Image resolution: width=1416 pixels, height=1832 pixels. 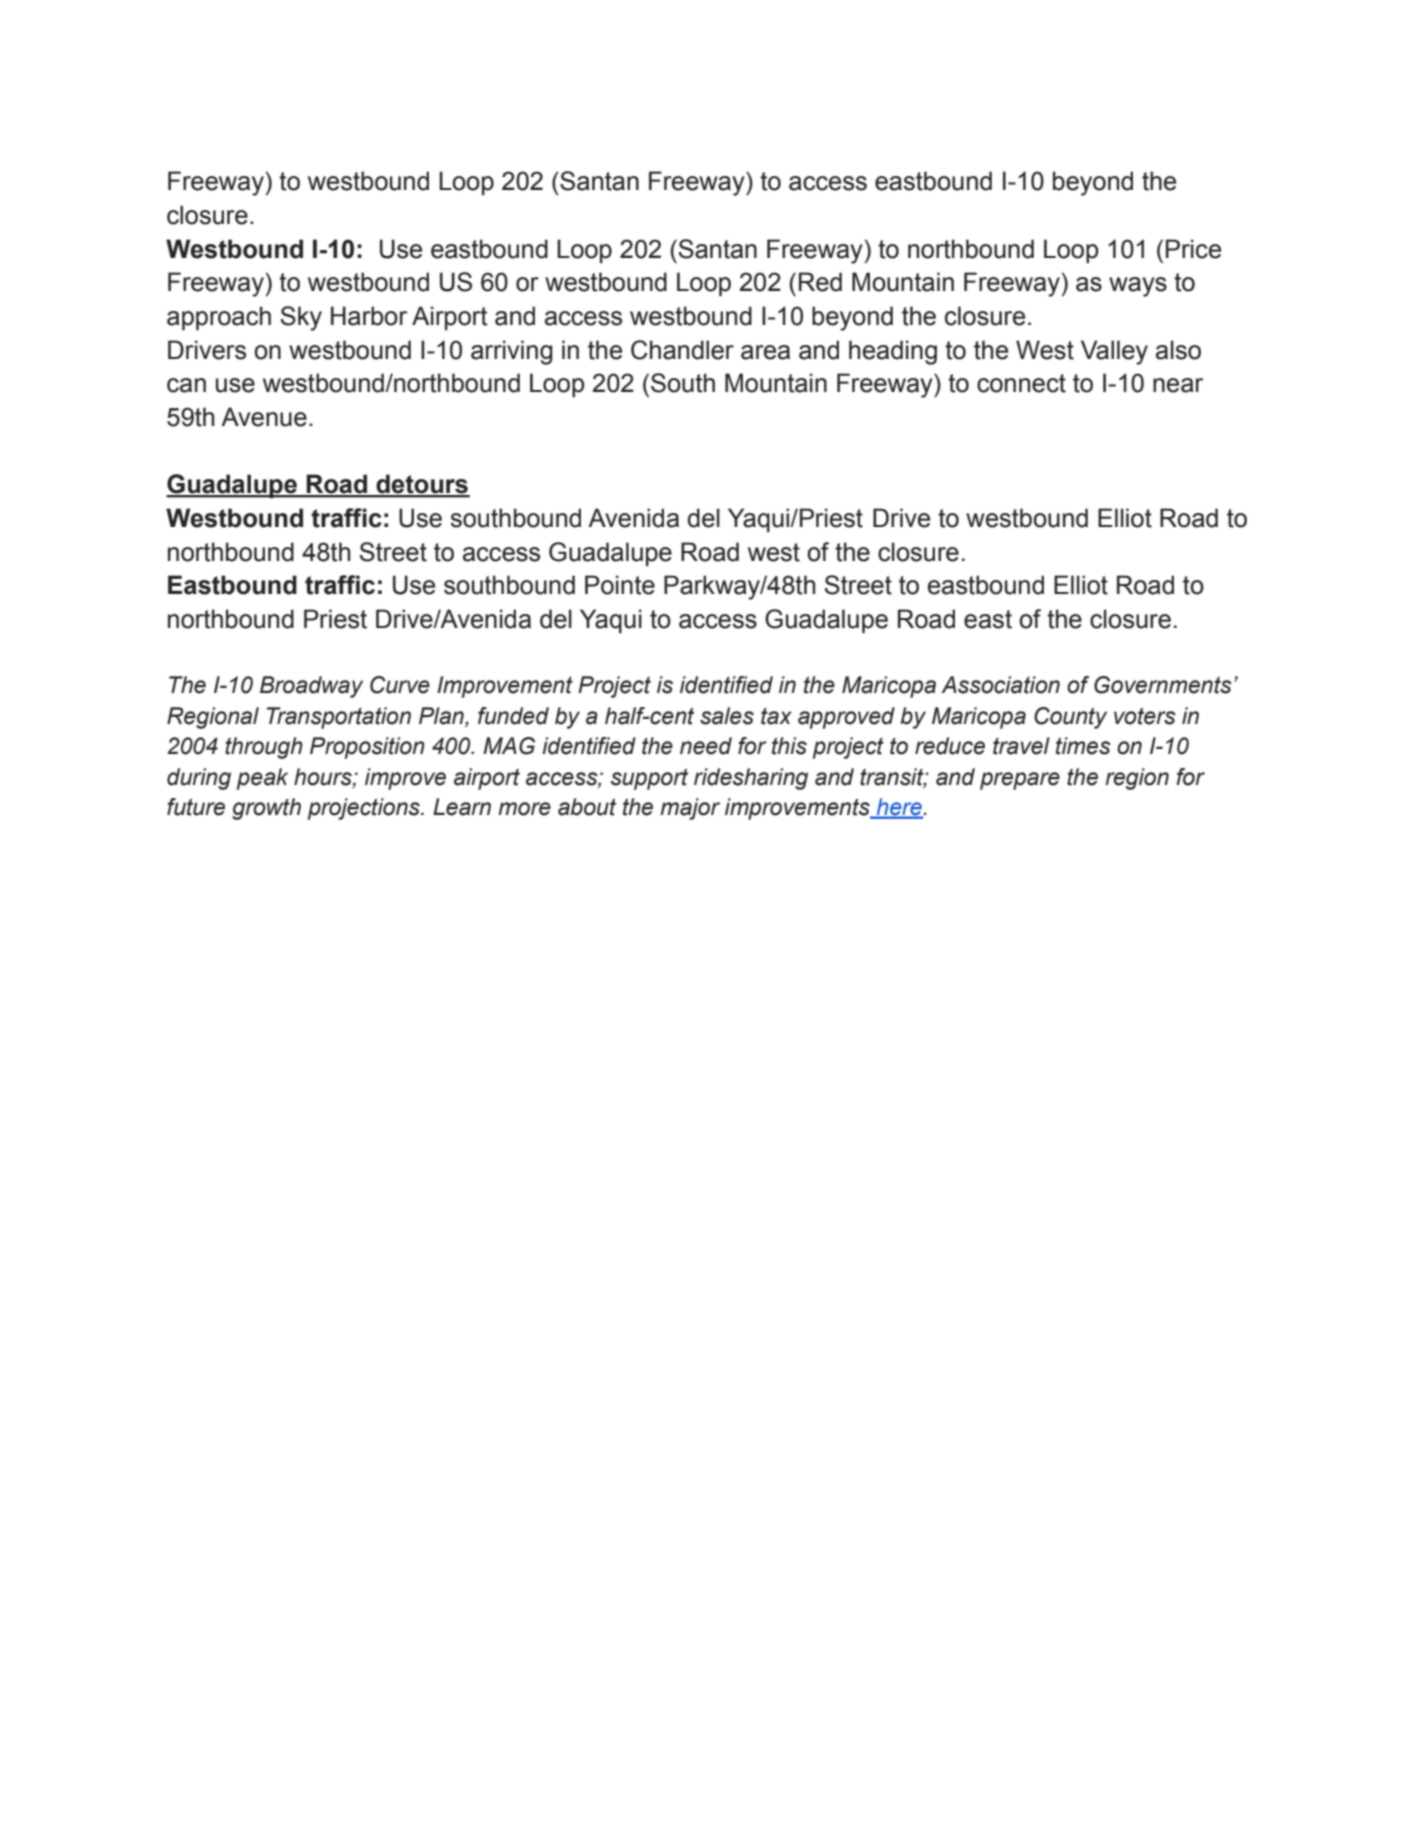 I want to click on Curve, so click(x=400, y=685).
